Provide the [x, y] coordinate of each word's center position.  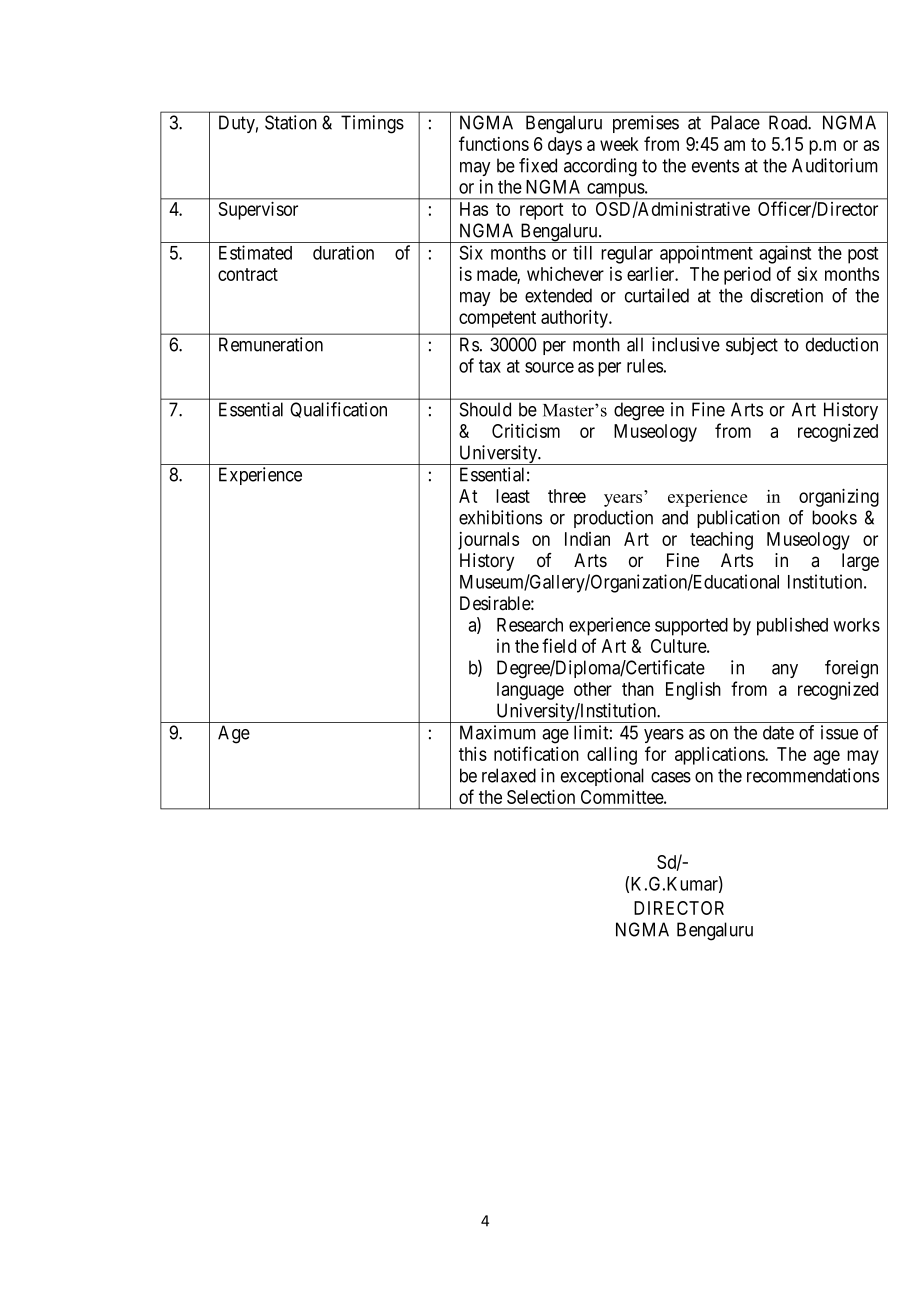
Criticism [526, 430]
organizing [839, 497]
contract [248, 274]
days [565, 146]
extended [558, 295]
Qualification [338, 410]
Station [291, 122]
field [559, 645]
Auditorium [835, 165]
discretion [787, 295]
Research [530, 625]
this [473, 754]
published [792, 626]
